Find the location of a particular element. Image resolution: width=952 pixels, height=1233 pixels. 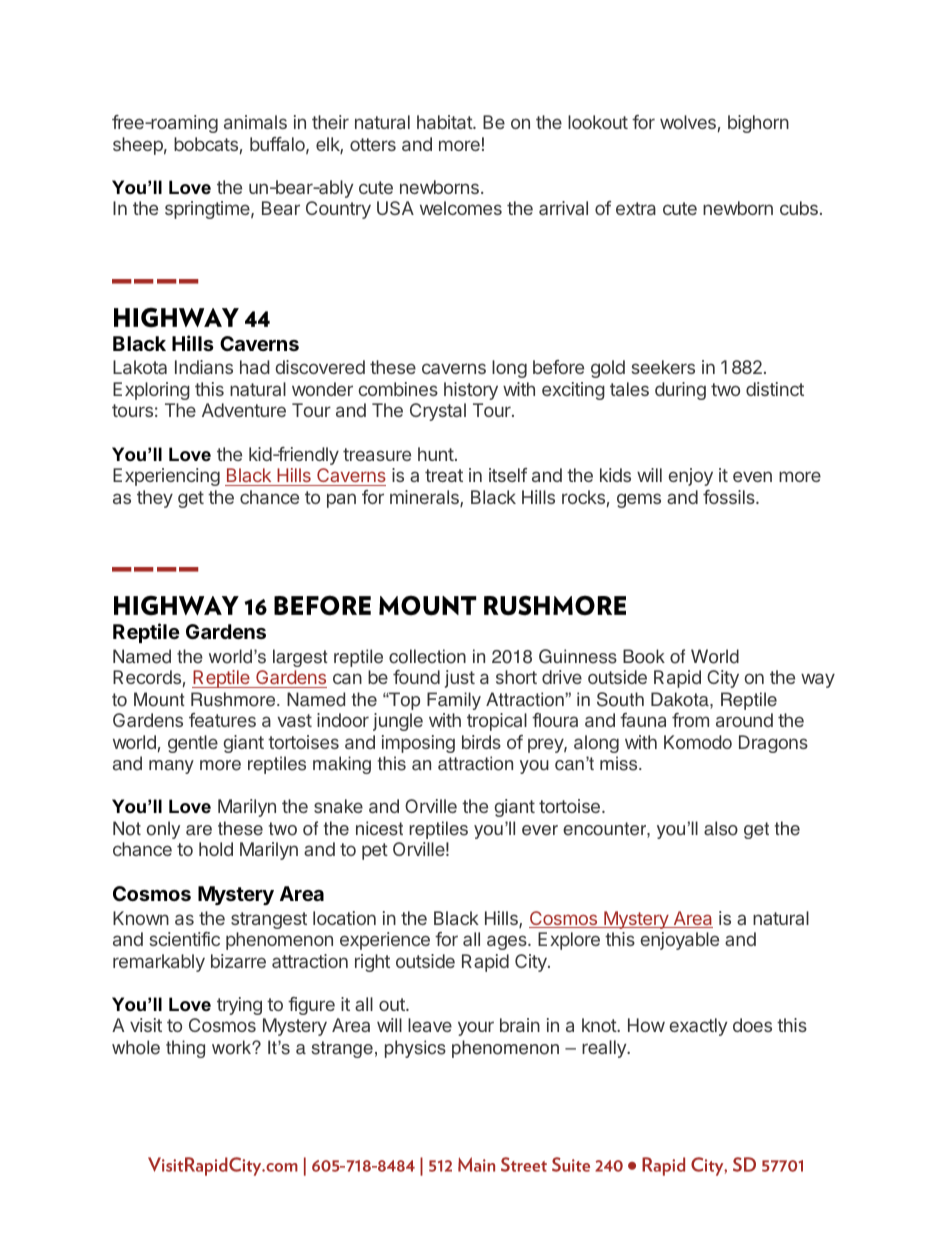

bighorn is located at coordinates (758, 124).
